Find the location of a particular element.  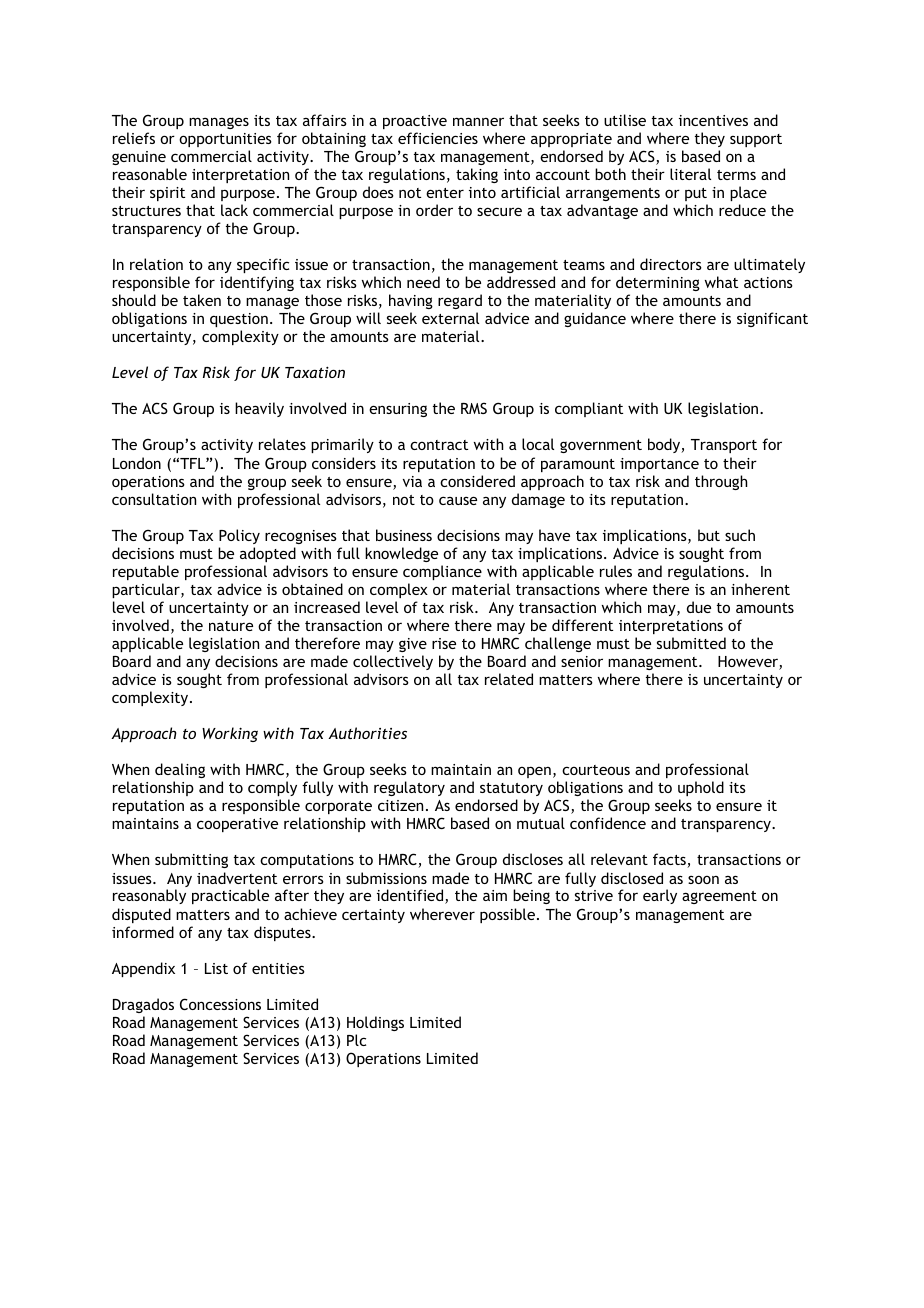

compliance is located at coordinates (442, 572).
